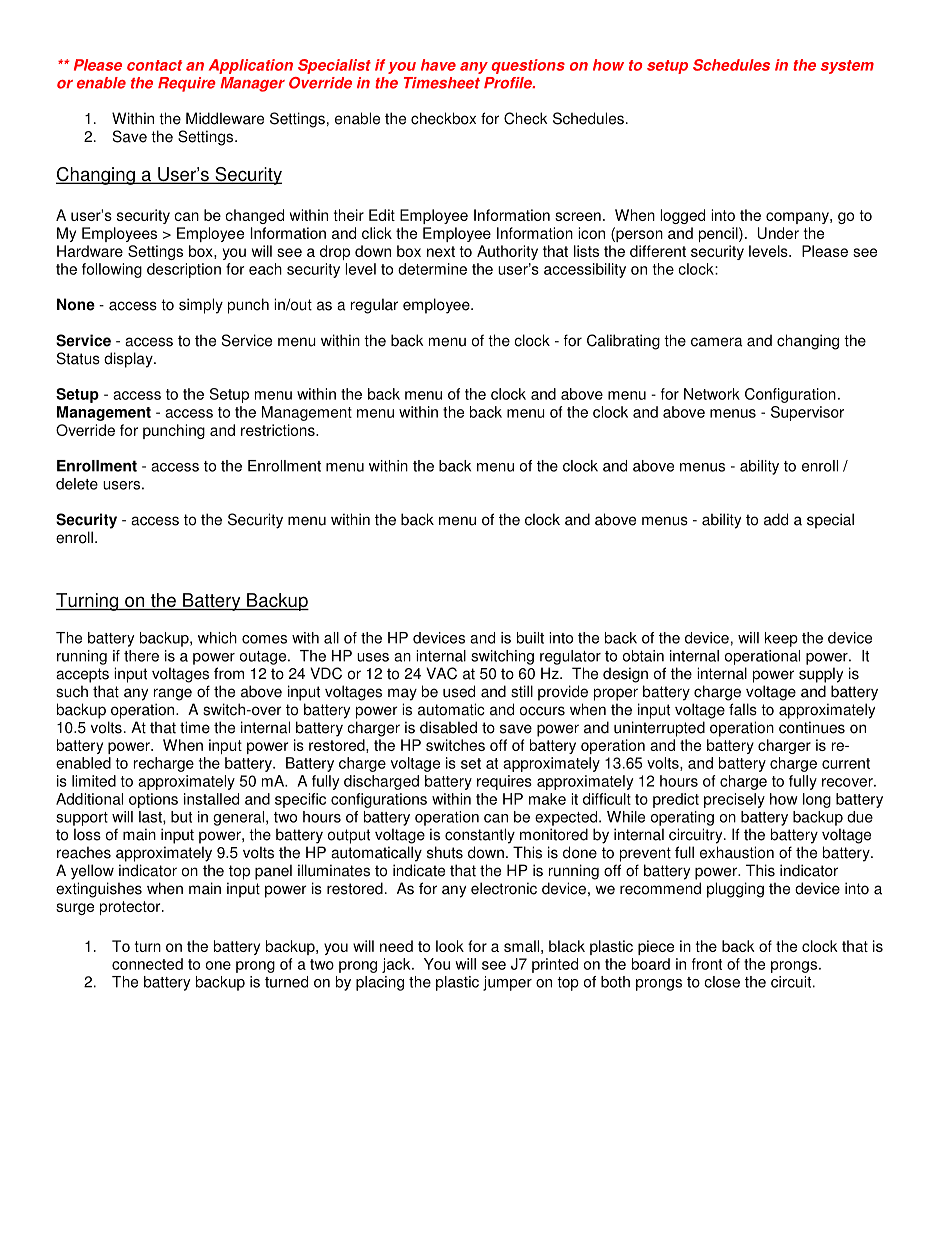 The height and width of the document is (1233, 952). Describe the element at coordinates (509, 83) in the document. I see `Profile` at that location.
